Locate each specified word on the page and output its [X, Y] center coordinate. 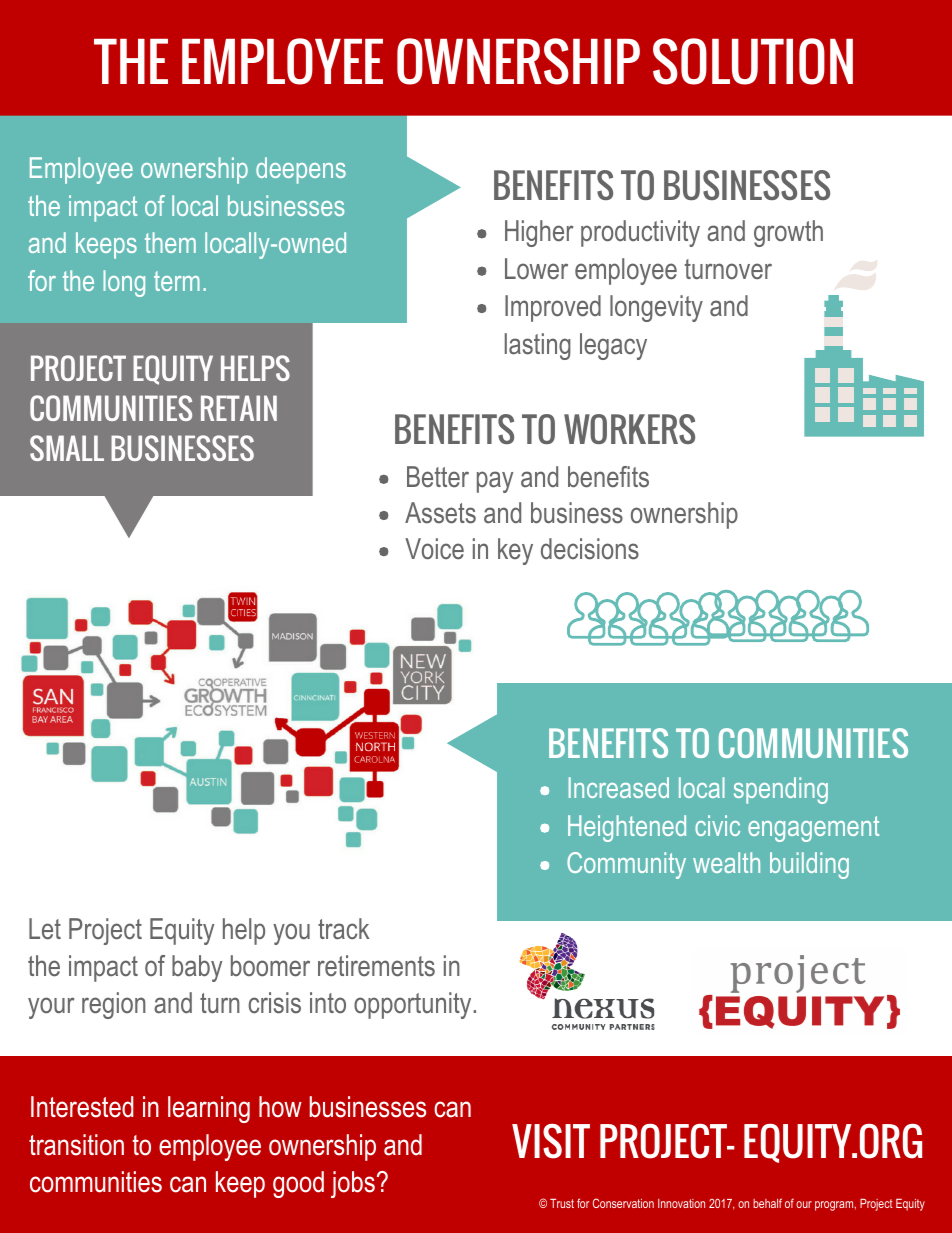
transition [76, 1145]
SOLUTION [753, 61]
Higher [539, 233]
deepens [301, 170]
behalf [767, 1203]
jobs [353, 1184]
